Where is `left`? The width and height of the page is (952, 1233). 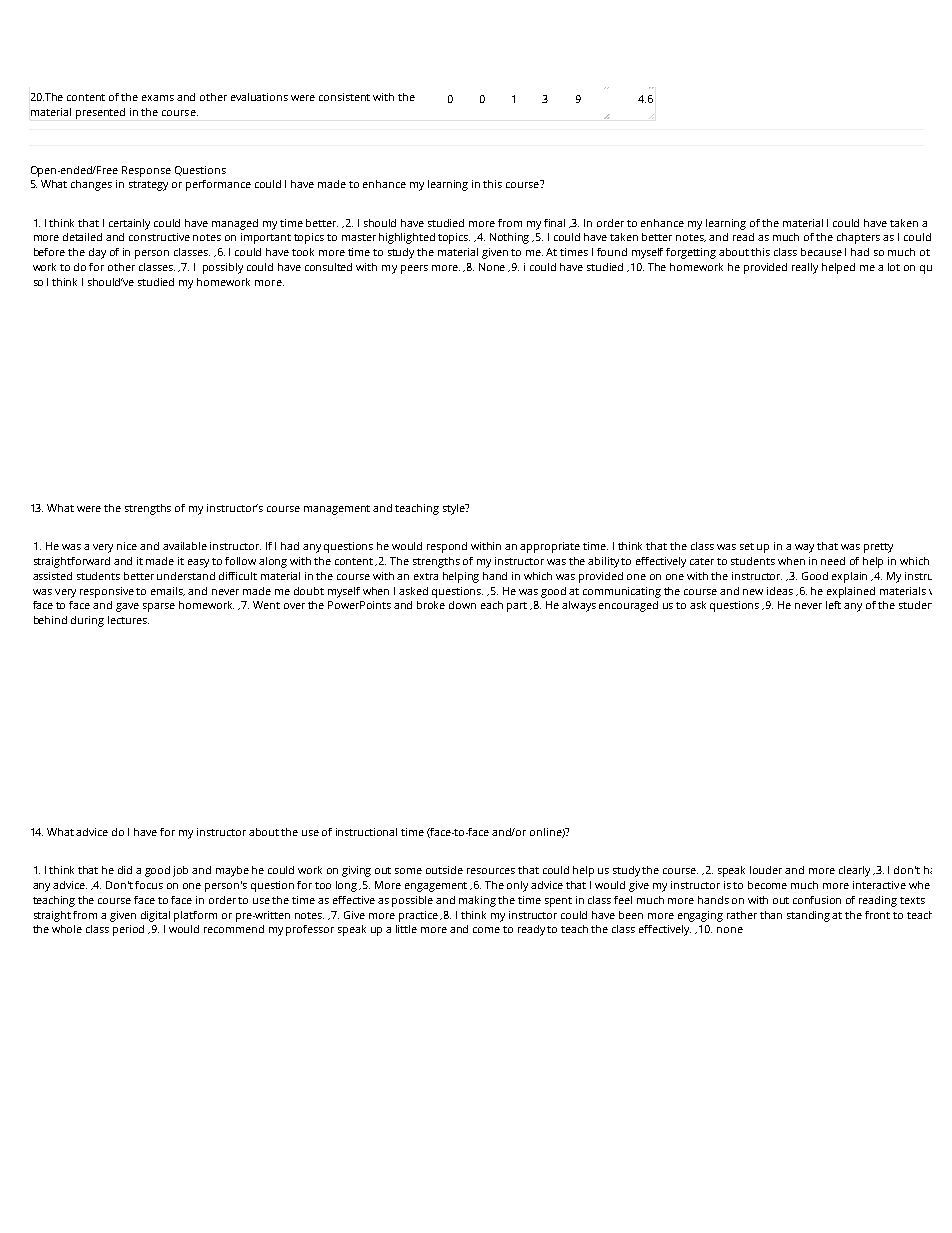
left is located at coordinates (833, 605).
